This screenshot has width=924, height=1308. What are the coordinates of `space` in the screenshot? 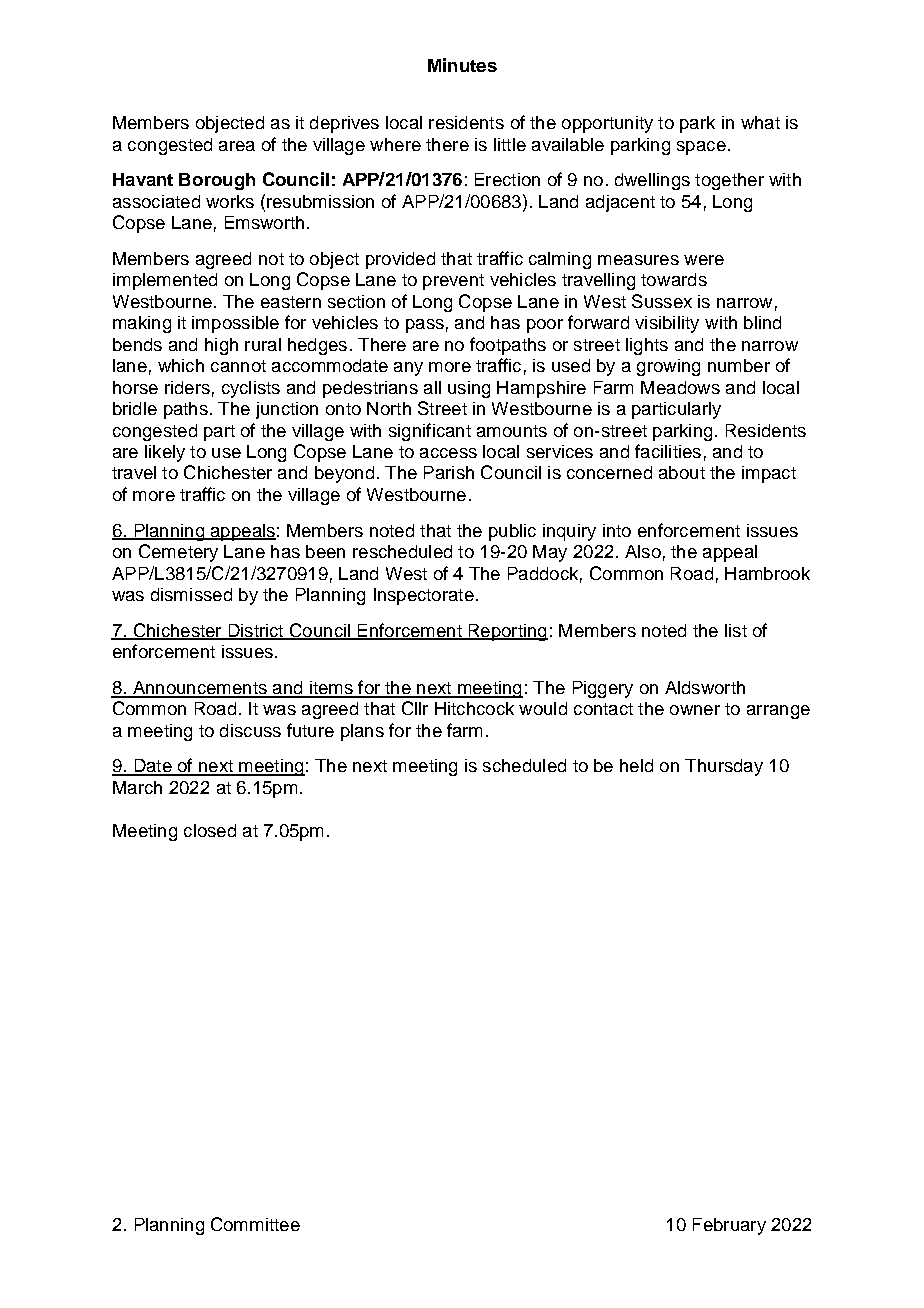 It's located at (701, 148).
